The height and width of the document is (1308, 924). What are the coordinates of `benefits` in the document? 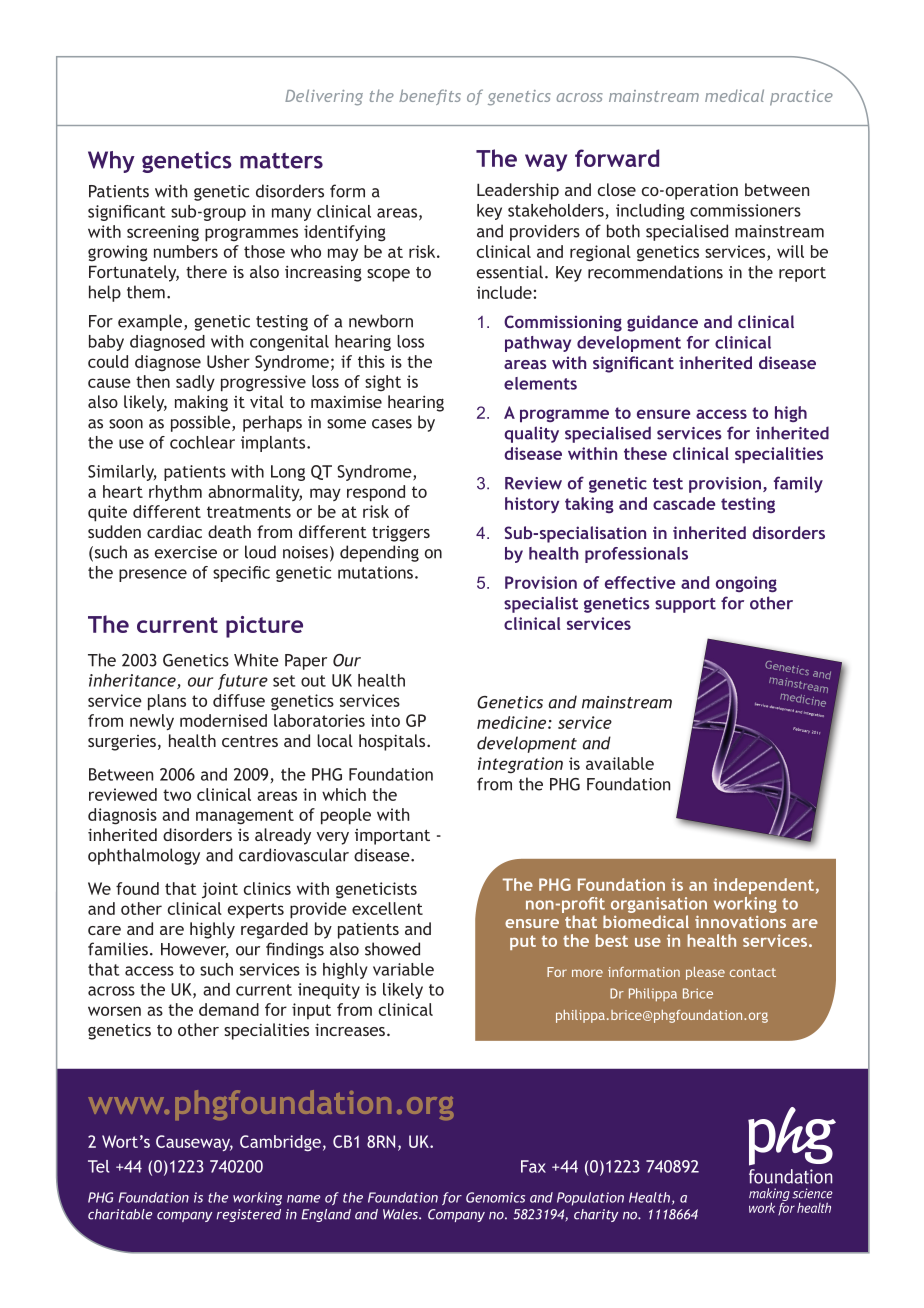 It's located at (430, 97).
